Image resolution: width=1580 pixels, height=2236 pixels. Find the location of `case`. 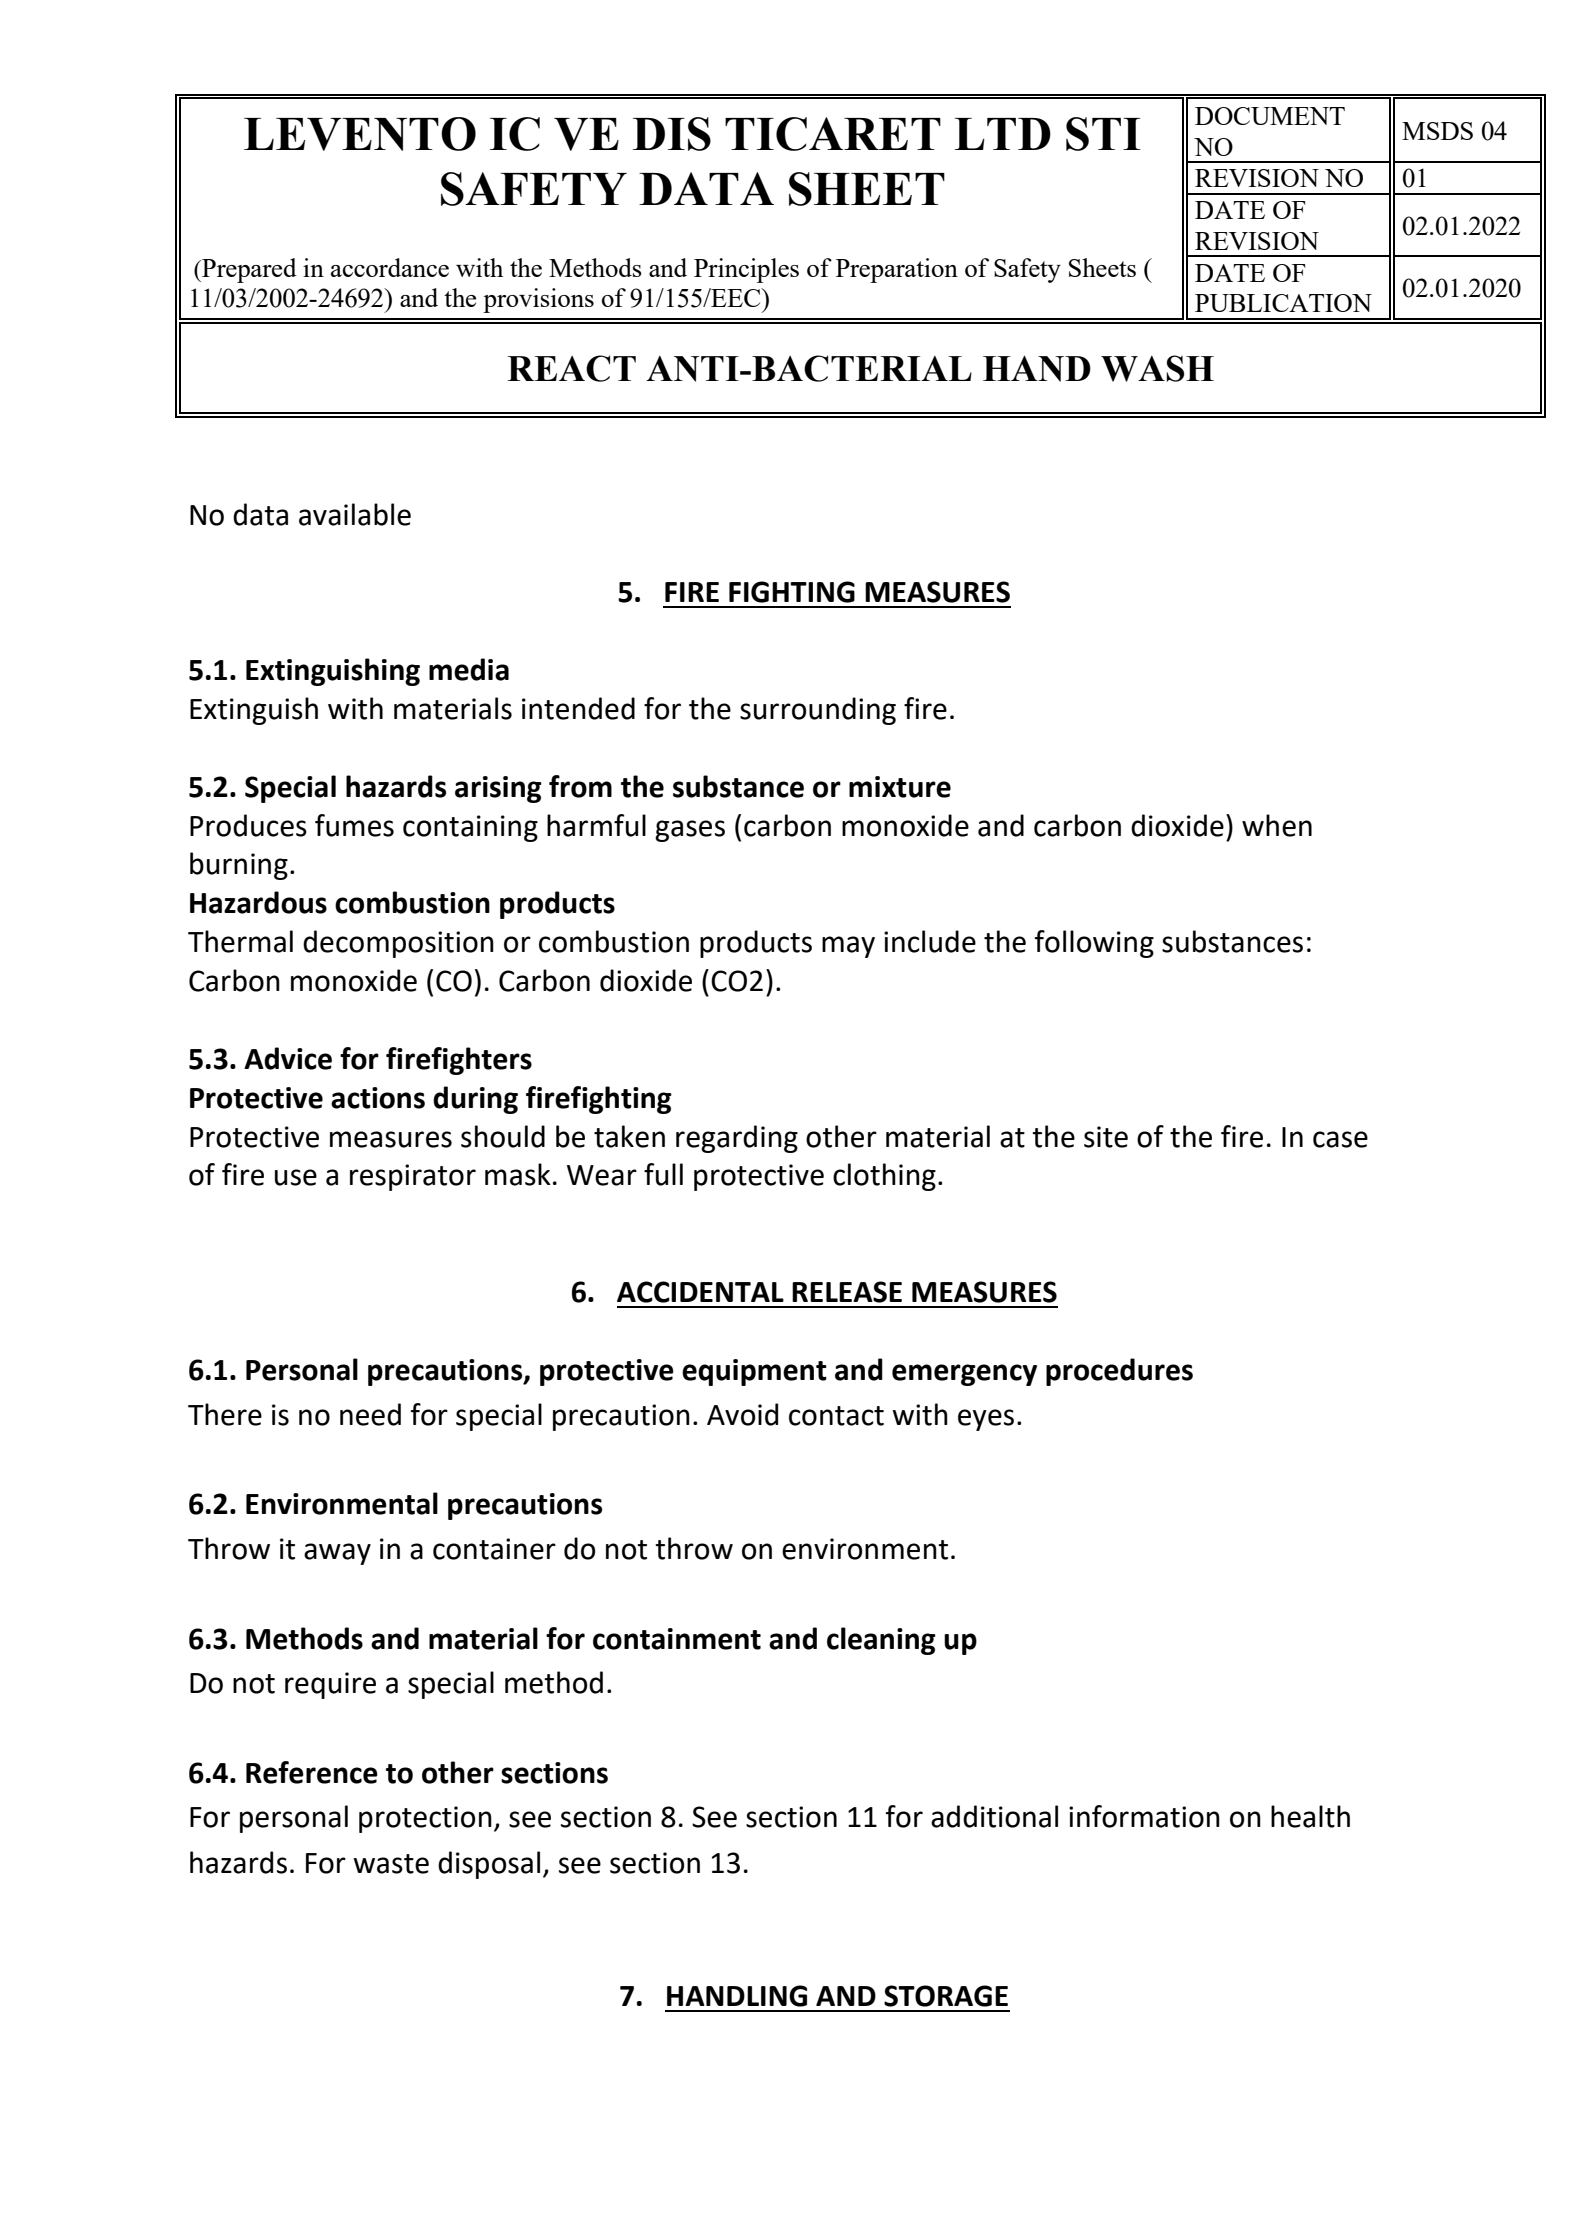

case is located at coordinates (1340, 1139).
